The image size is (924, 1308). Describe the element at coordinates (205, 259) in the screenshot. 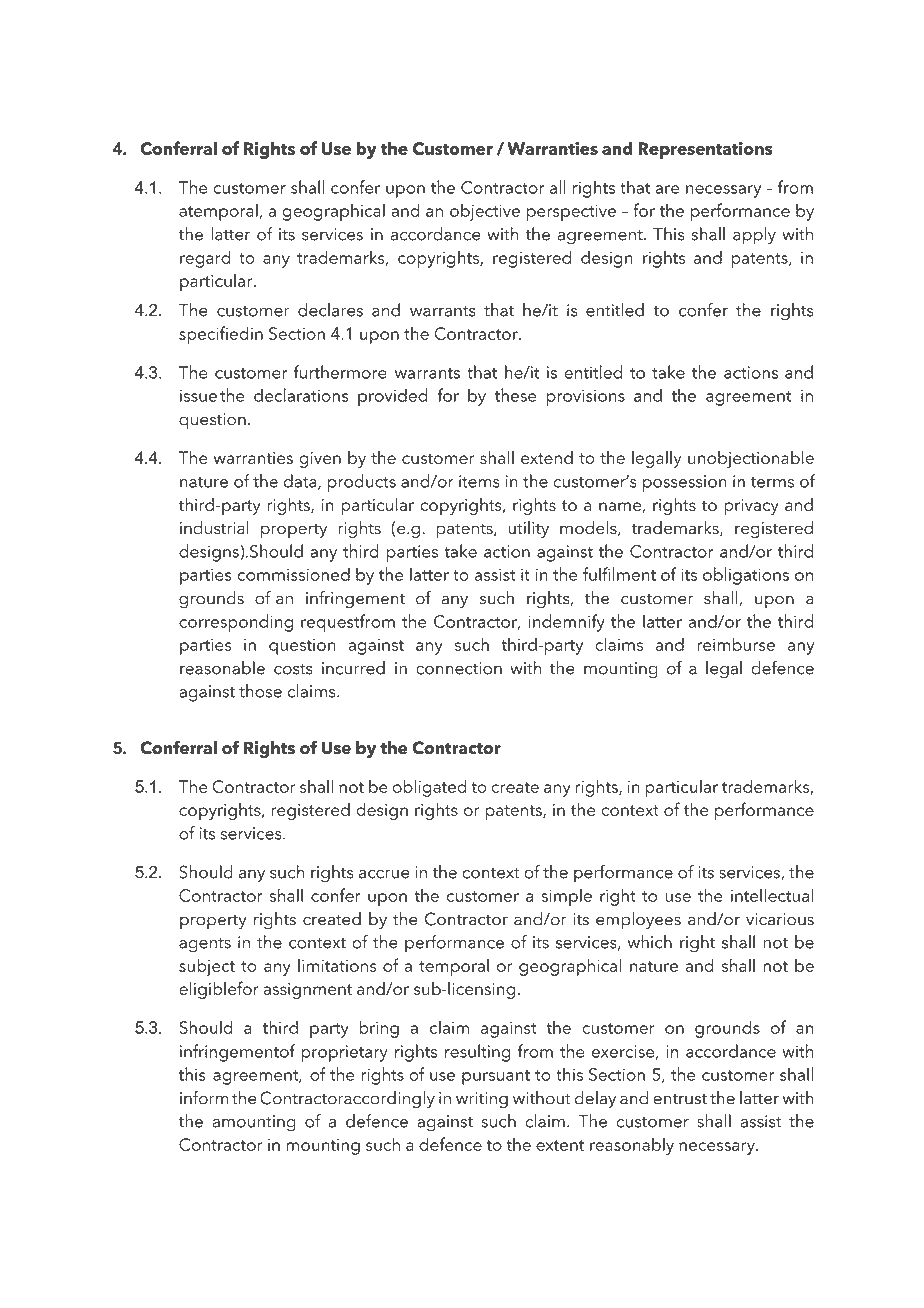

I see `regard` at that location.
